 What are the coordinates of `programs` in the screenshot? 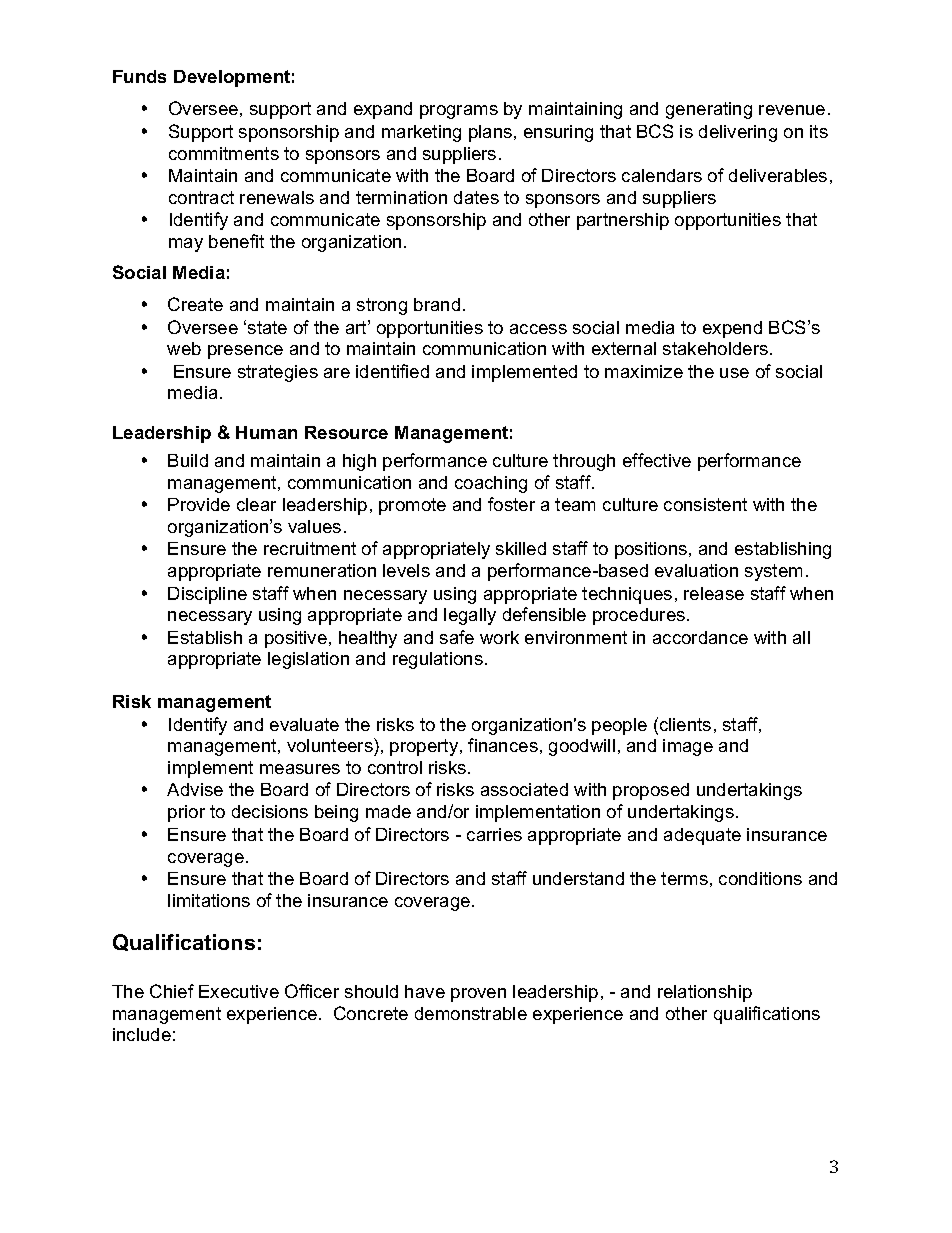 It's located at (459, 112).
